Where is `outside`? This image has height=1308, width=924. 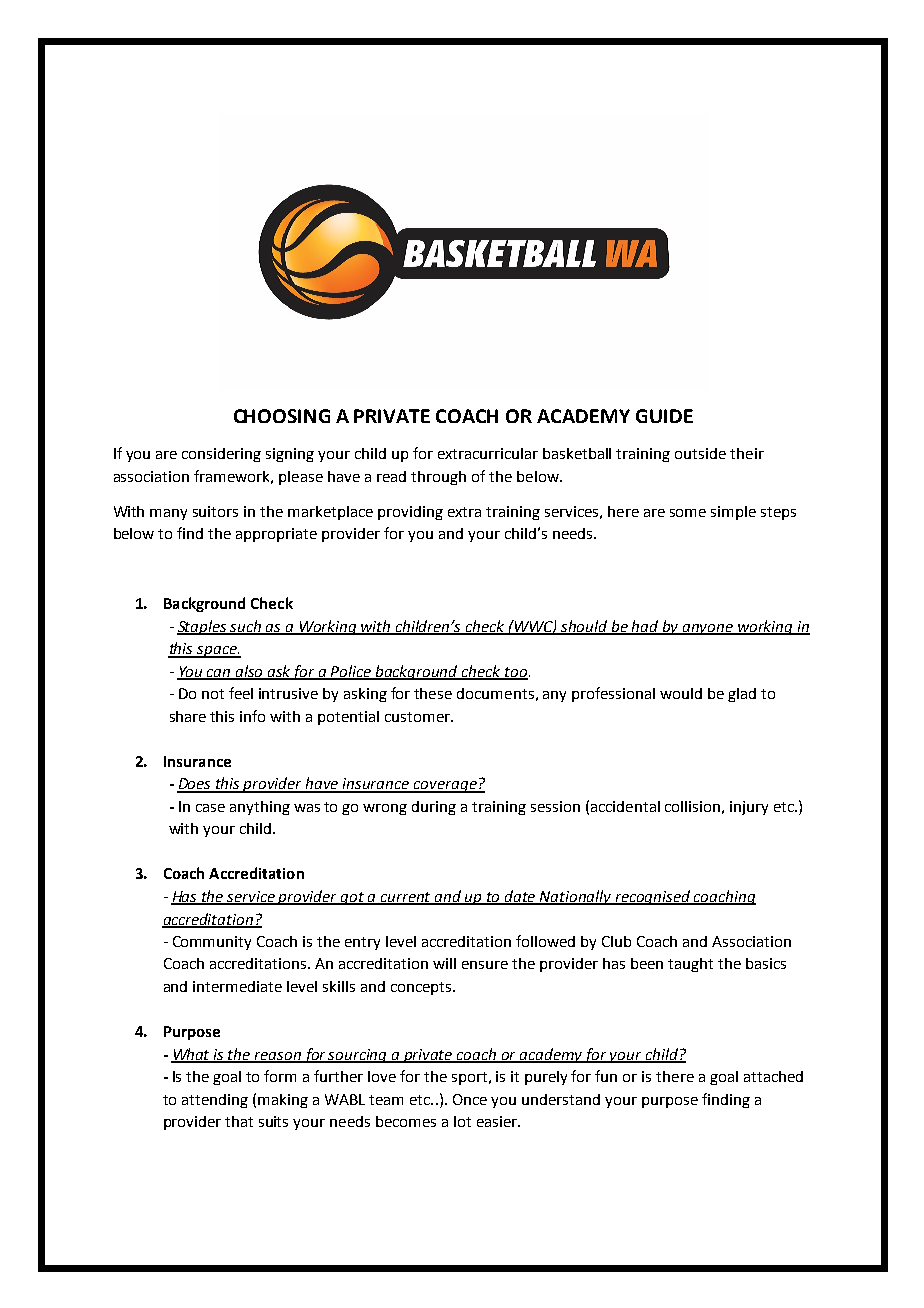 outside is located at coordinates (700, 453).
